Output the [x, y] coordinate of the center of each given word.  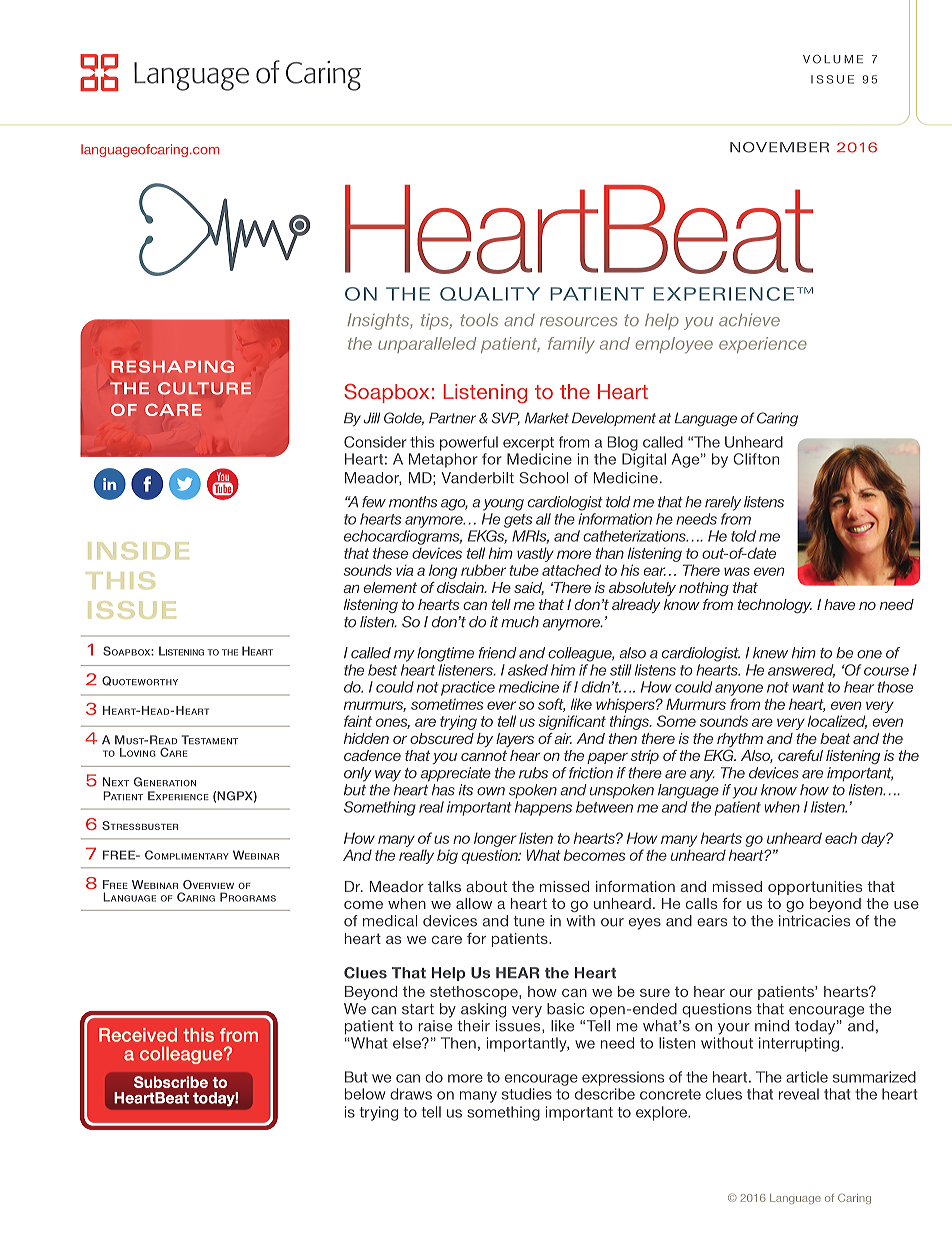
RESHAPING [173, 366]
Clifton [756, 459]
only [358, 774]
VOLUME [833, 59]
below [365, 1094]
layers [515, 740]
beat [835, 738]
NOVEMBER [779, 147]
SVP [506, 418]
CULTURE [204, 388]
